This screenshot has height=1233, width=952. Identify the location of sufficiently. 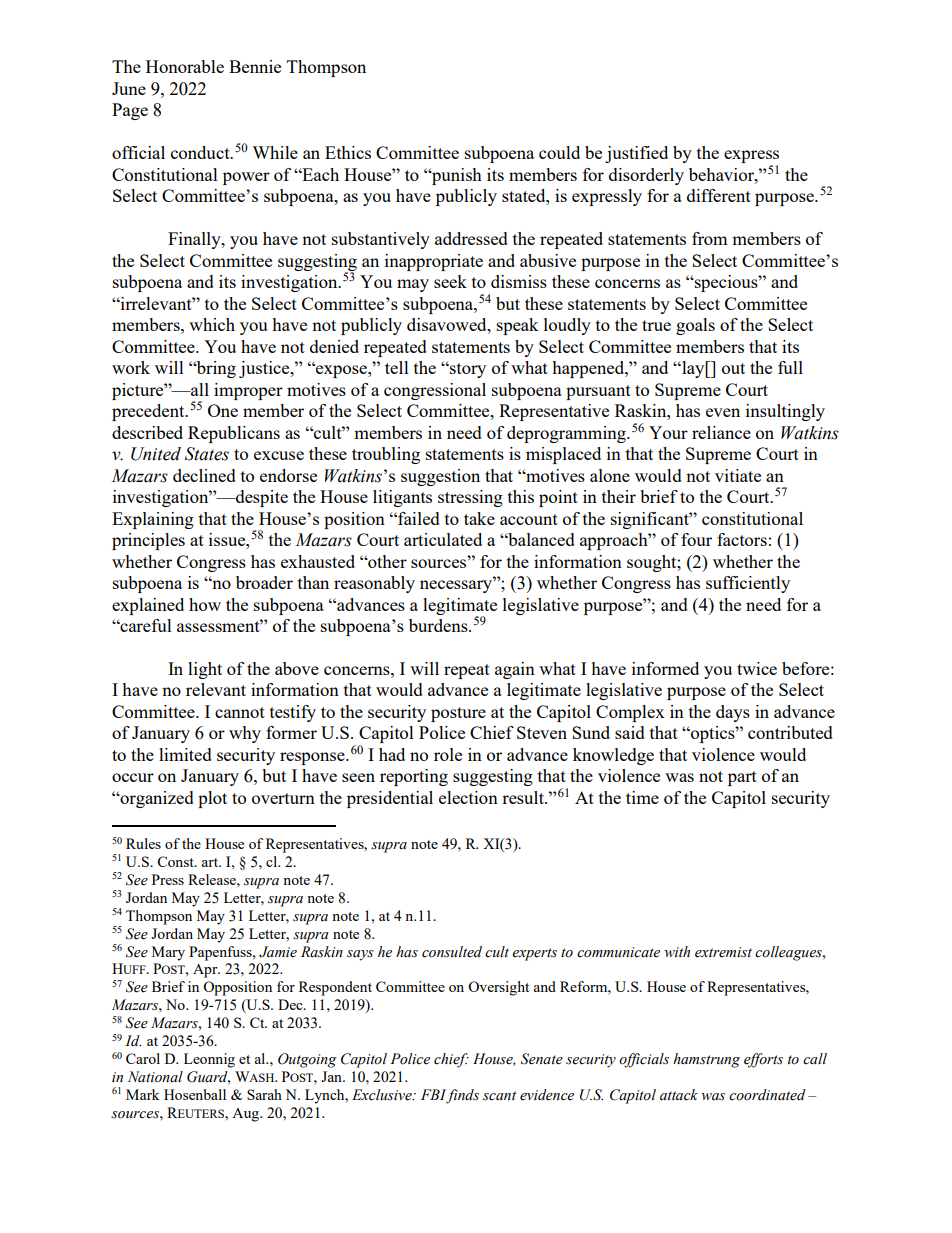
(748, 584).
